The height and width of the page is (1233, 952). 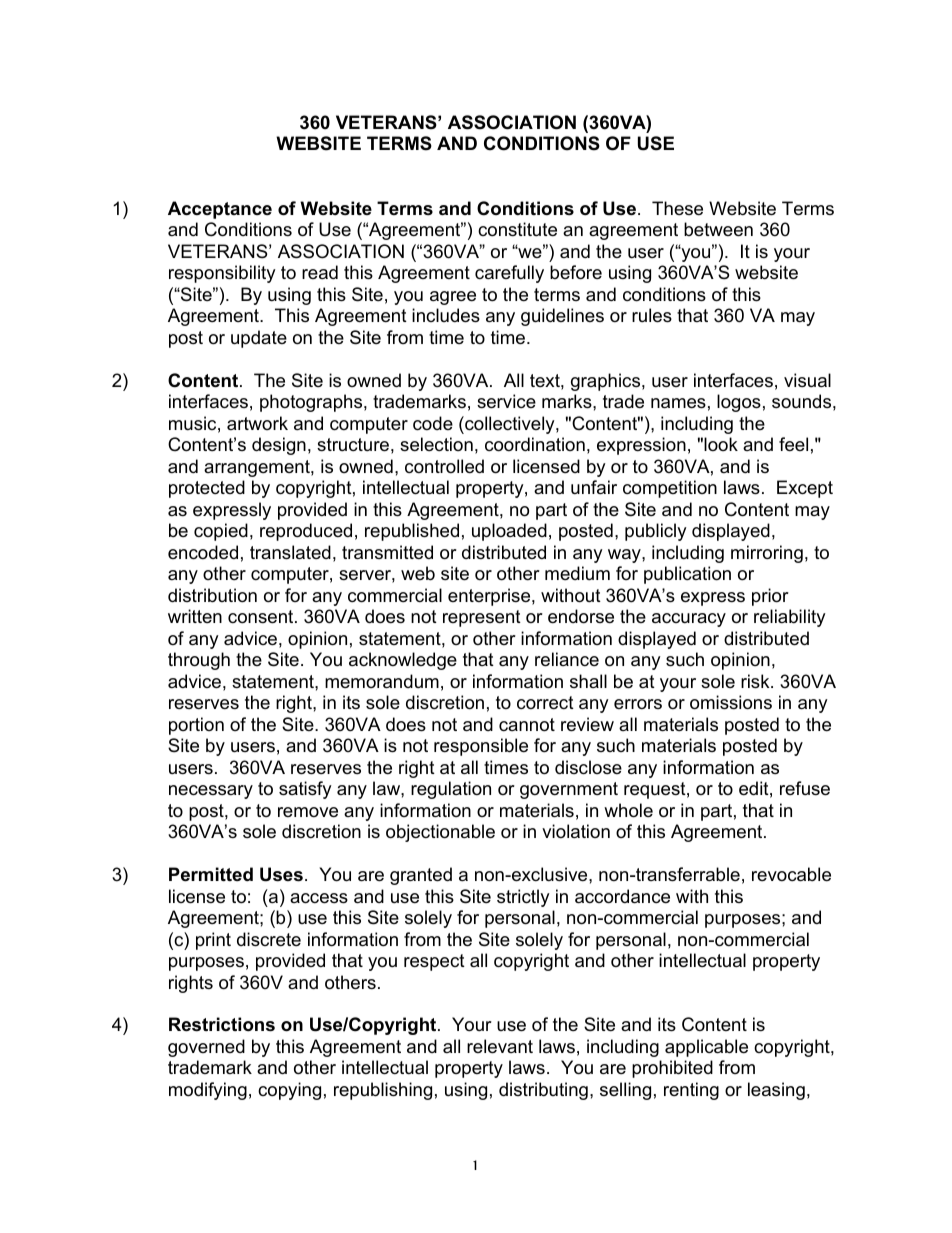 I want to click on copying, so click(x=289, y=1091).
